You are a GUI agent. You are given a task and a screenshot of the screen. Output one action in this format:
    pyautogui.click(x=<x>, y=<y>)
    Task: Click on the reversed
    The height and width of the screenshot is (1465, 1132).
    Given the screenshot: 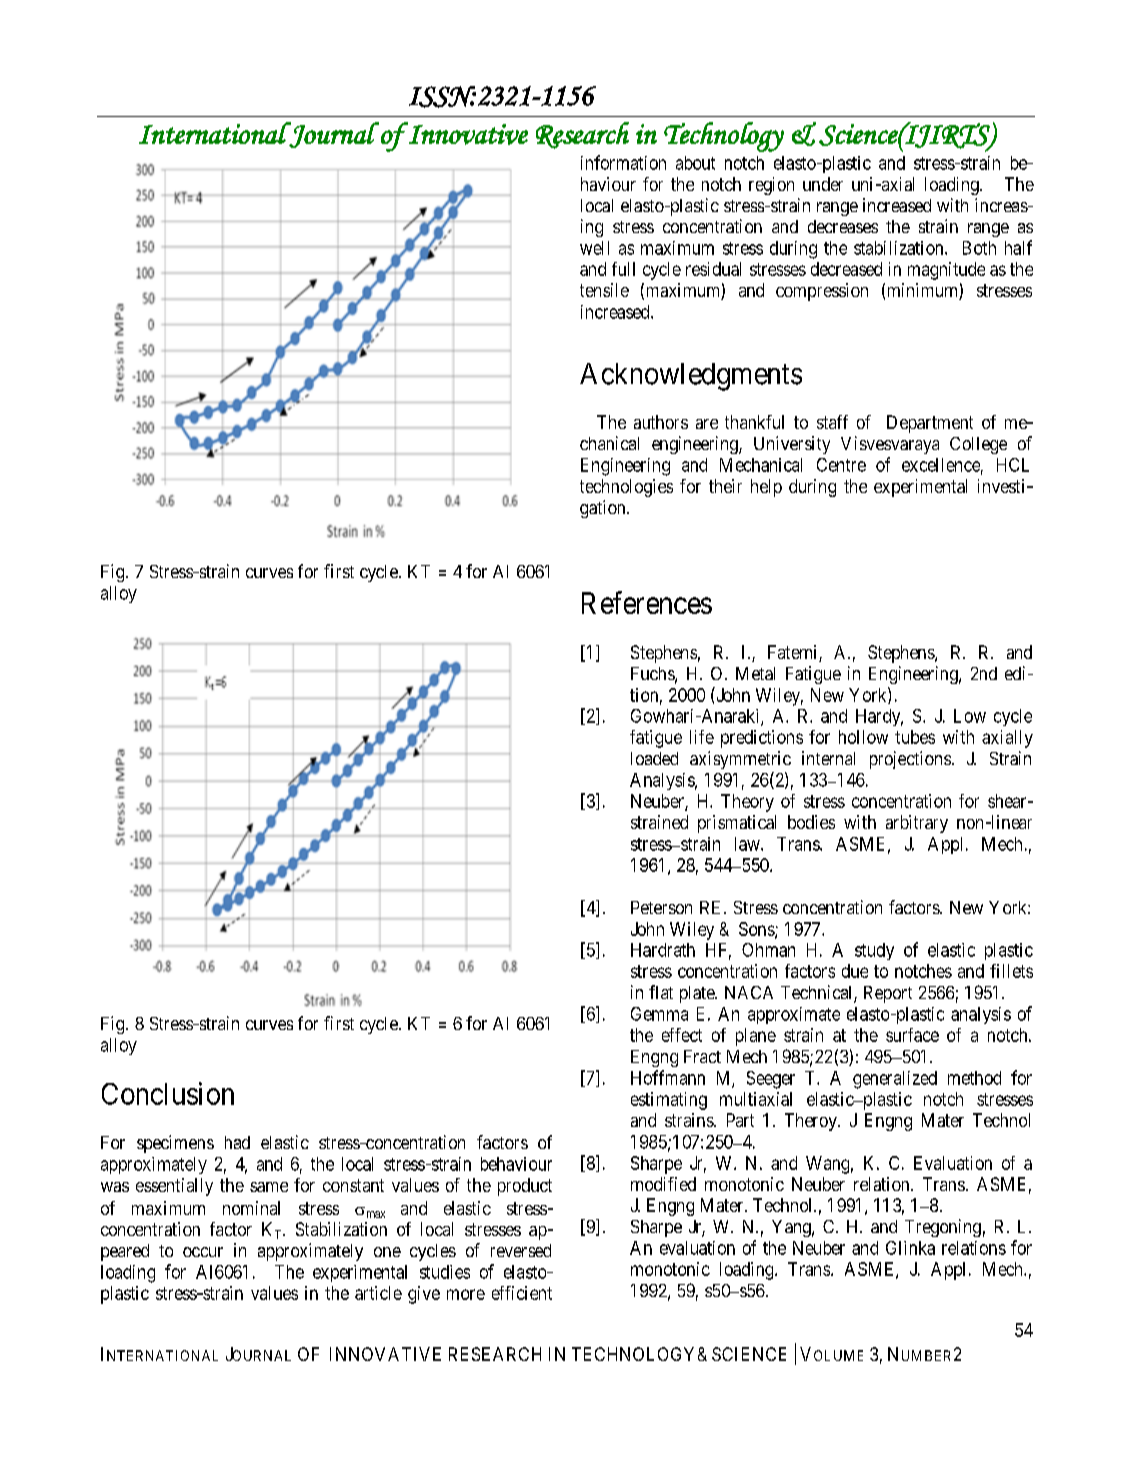 What is the action you would take?
    pyautogui.click(x=521, y=1250)
